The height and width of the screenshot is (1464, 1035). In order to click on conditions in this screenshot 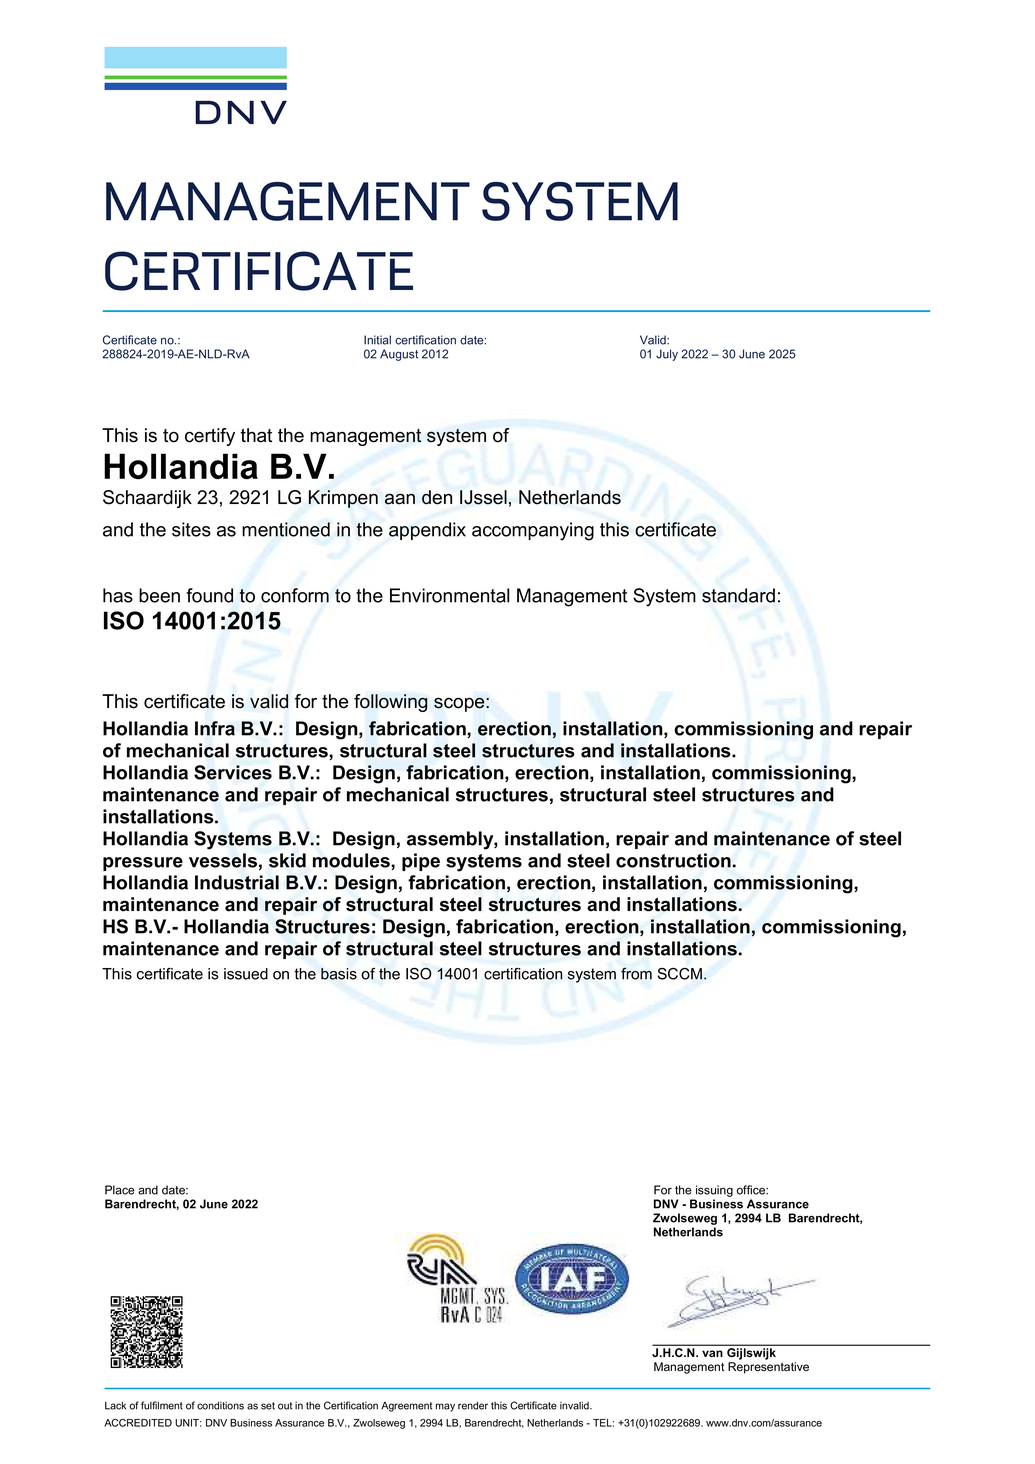, I will do `click(220, 1406)`.
